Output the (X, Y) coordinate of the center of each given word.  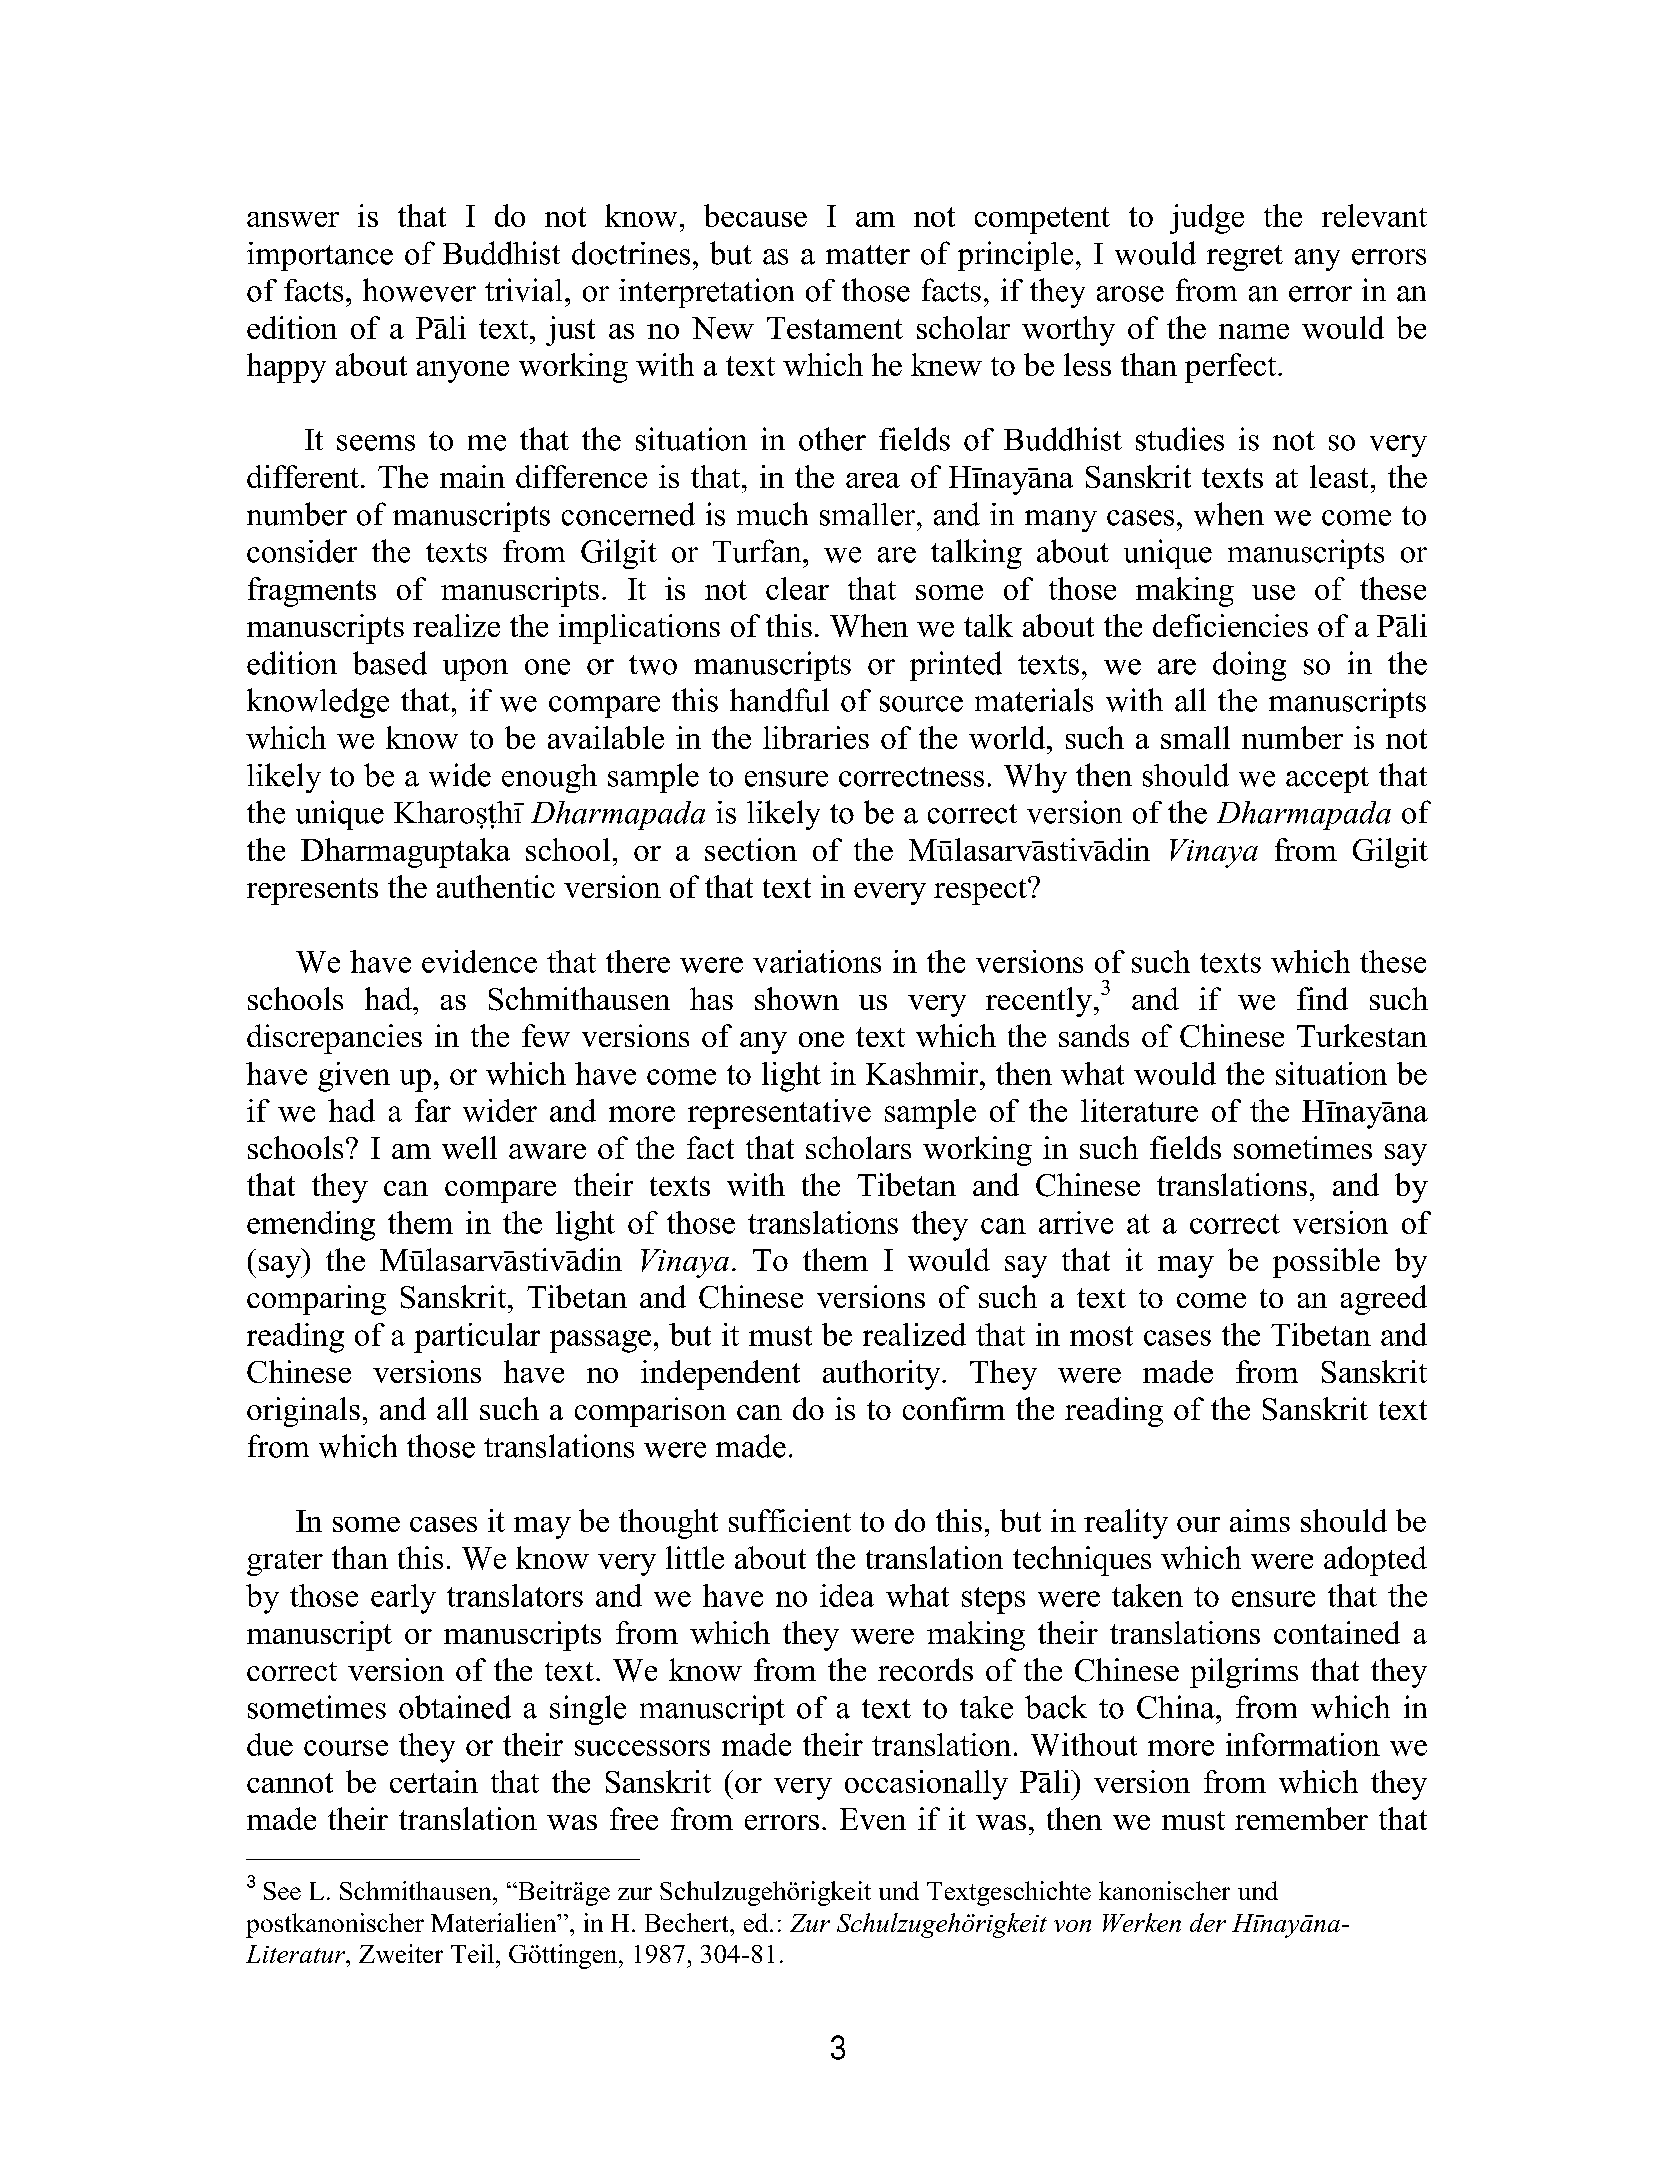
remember (1301, 1818)
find (1322, 998)
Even (873, 1819)
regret (1245, 258)
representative (779, 1114)
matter (868, 255)
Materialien (495, 1922)
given (354, 1077)
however (419, 290)
